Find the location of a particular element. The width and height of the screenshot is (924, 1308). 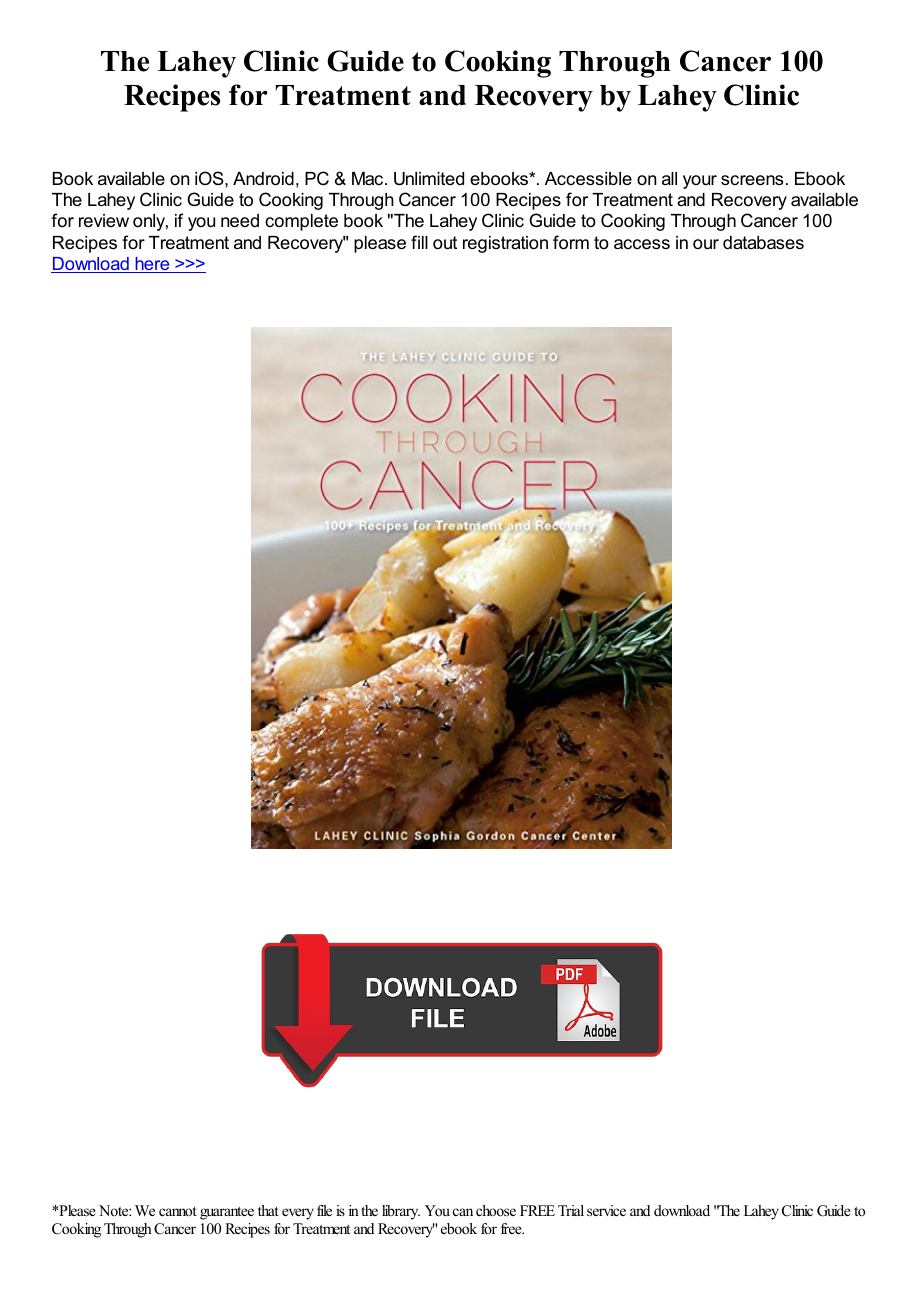

form is located at coordinates (571, 242).
